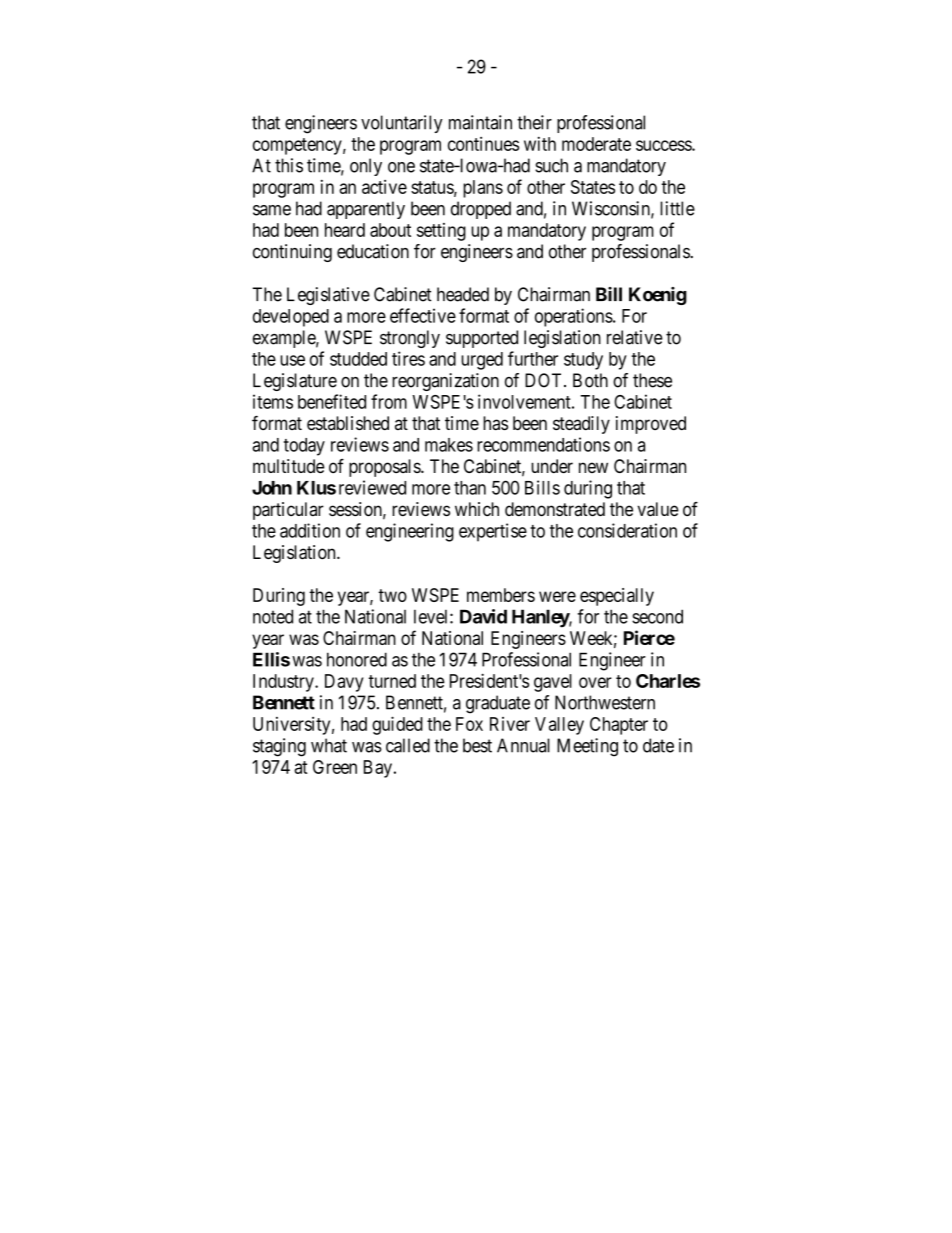 This document has height=1233, width=952. What do you see at coordinates (658, 509) in the document?
I see `value` at bounding box center [658, 509].
